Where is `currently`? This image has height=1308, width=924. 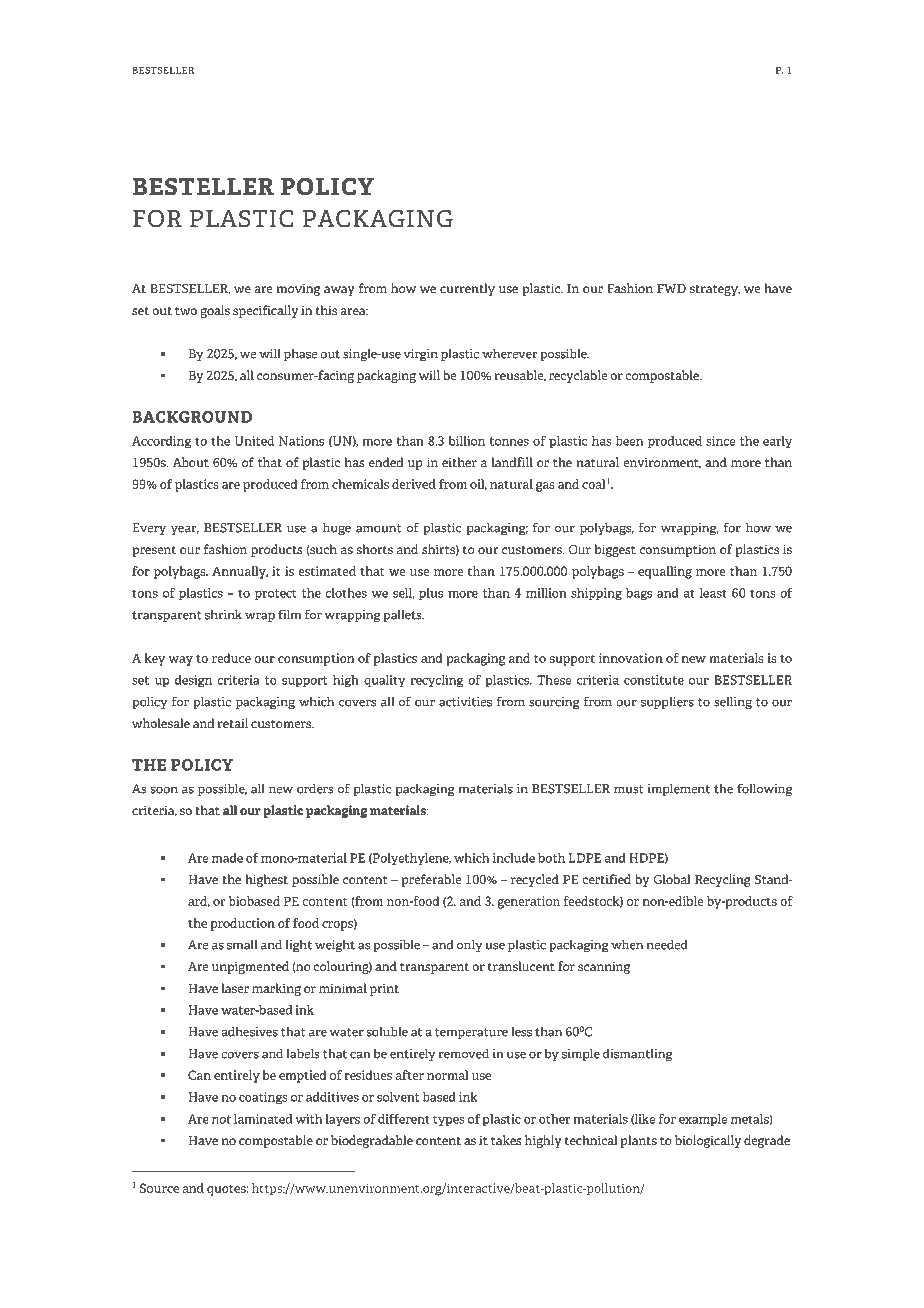
currently is located at coordinates (467, 289).
